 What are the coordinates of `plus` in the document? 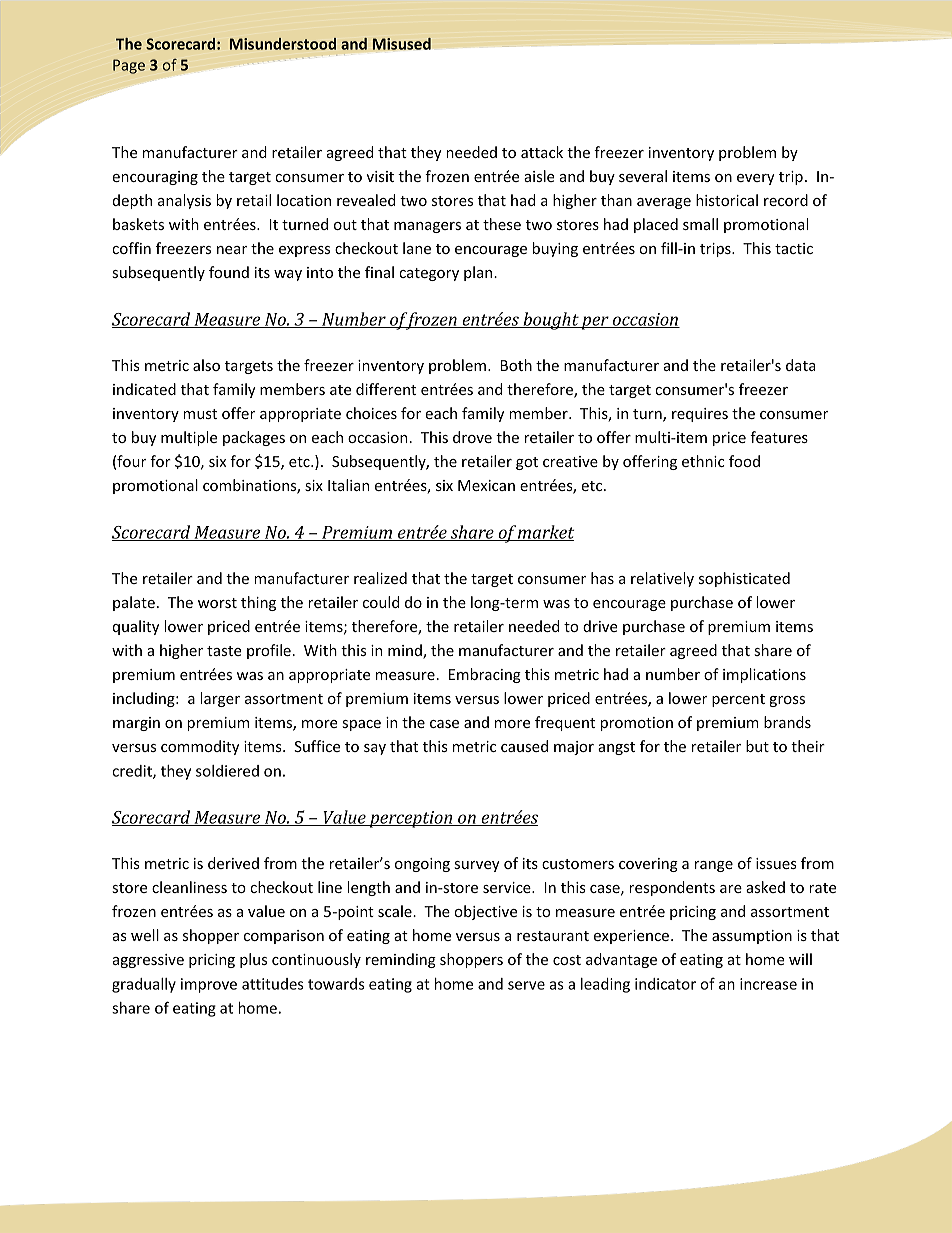 It's located at (253, 960).
